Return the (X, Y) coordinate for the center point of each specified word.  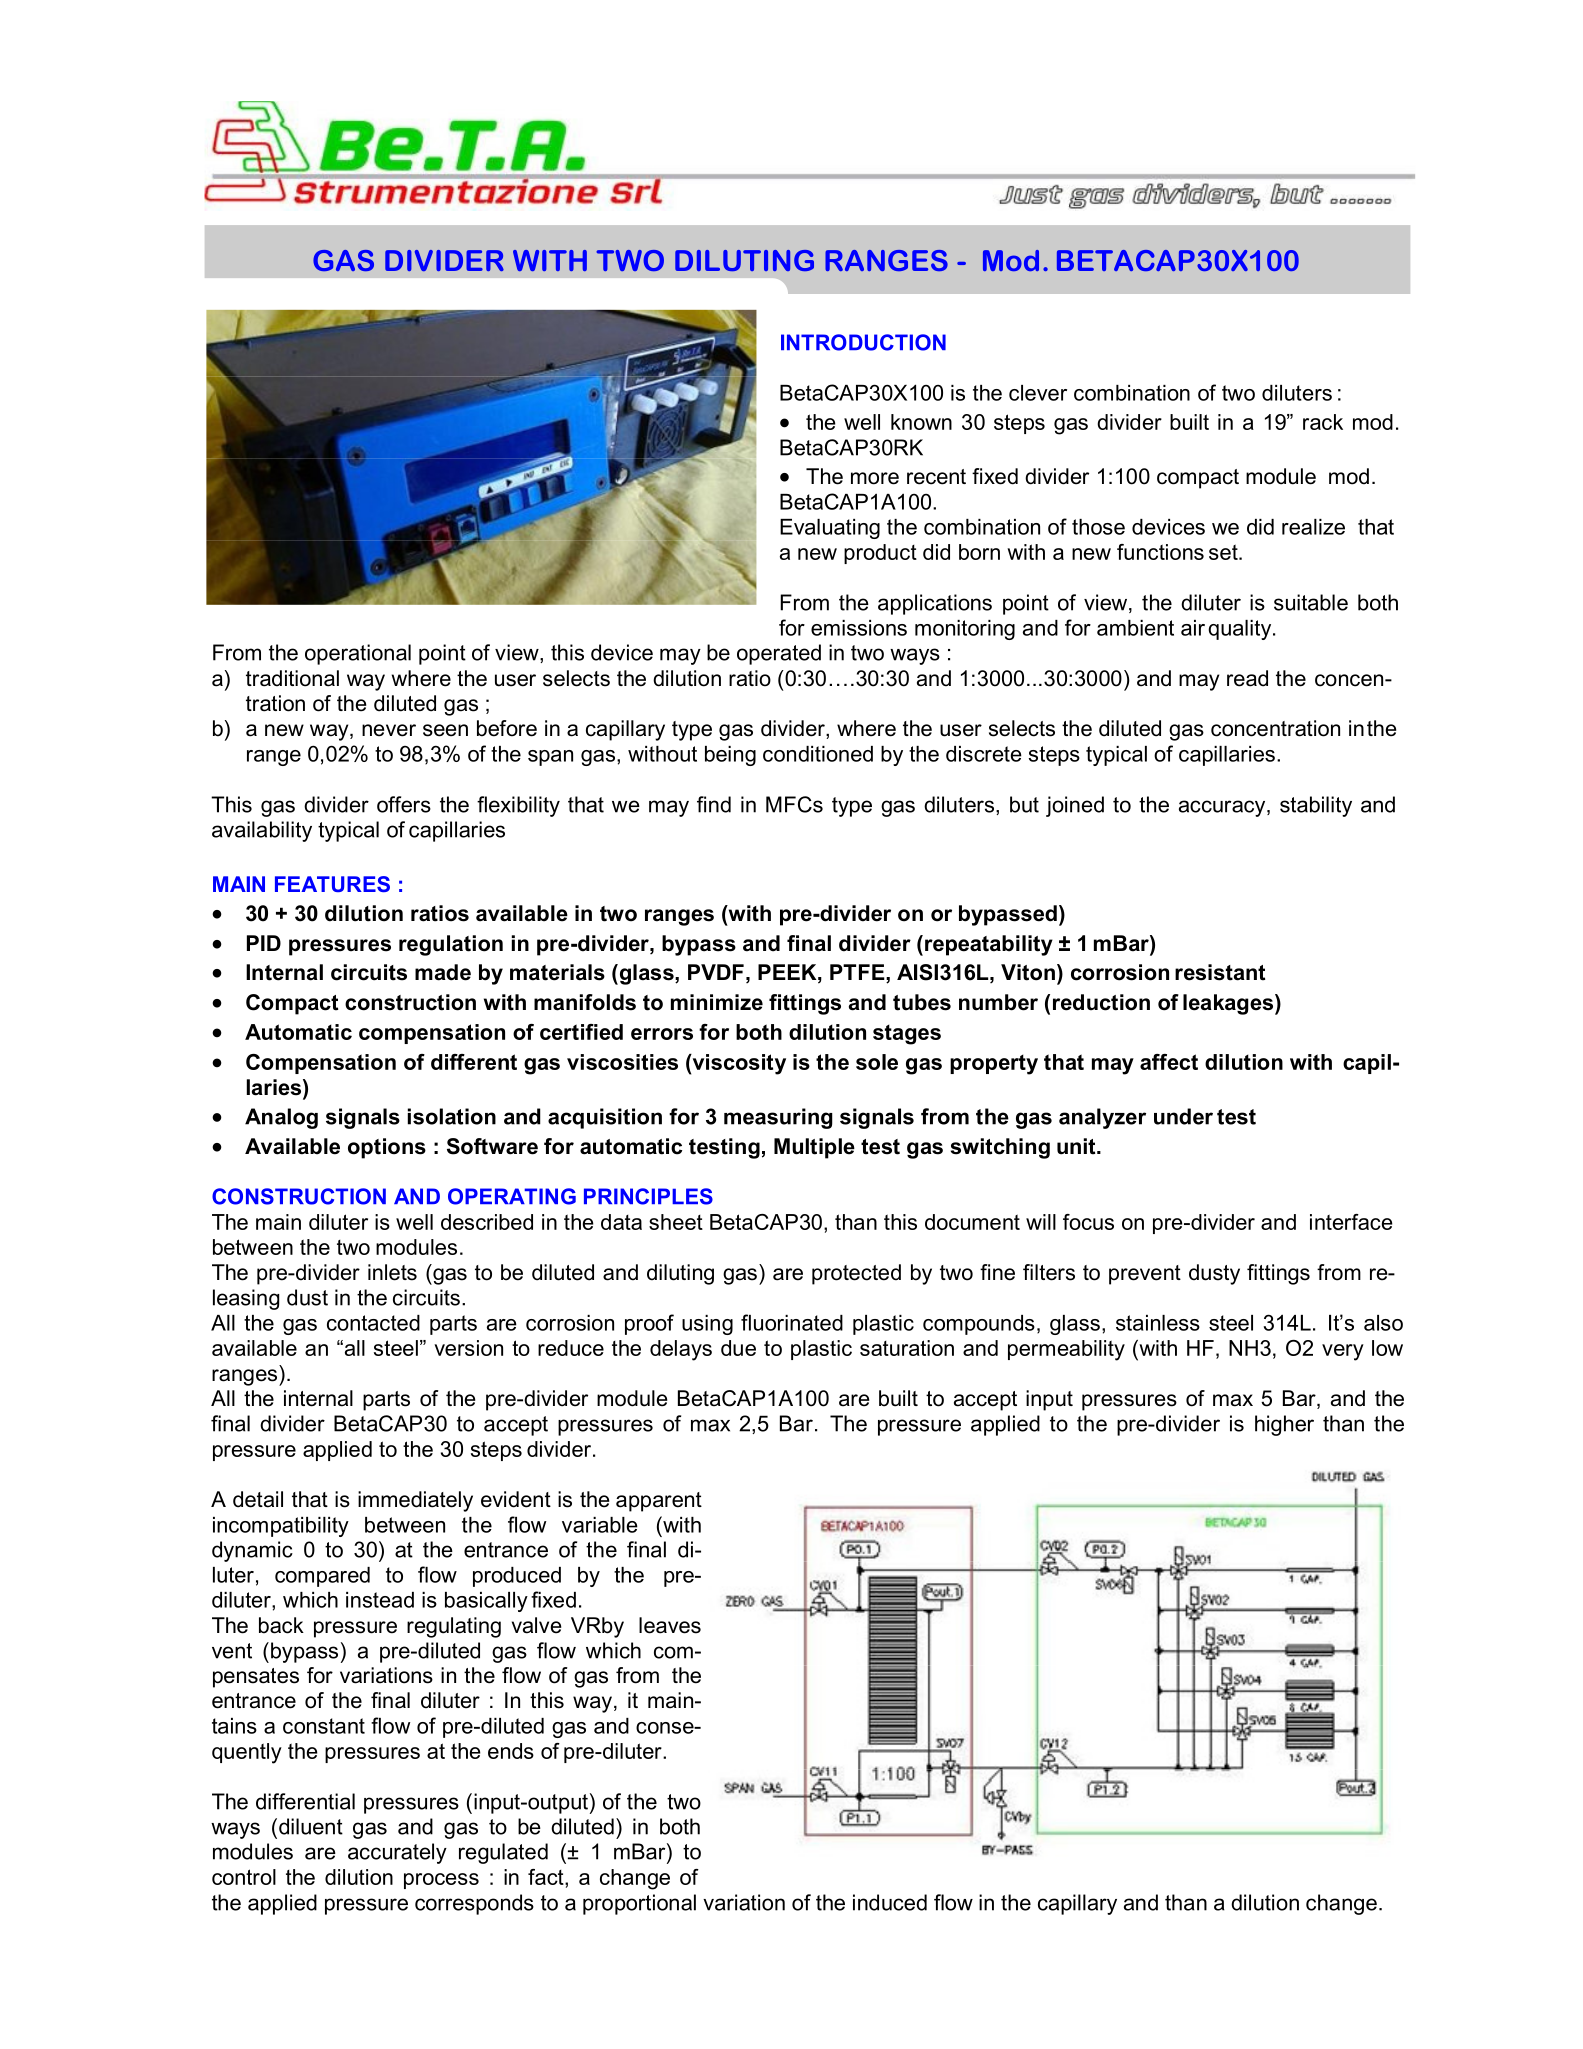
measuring (778, 1118)
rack (1323, 422)
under (1183, 1116)
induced (890, 1902)
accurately (397, 1853)
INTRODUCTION (863, 342)
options (387, 1148)
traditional (292, 678)
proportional (639, 1904)
